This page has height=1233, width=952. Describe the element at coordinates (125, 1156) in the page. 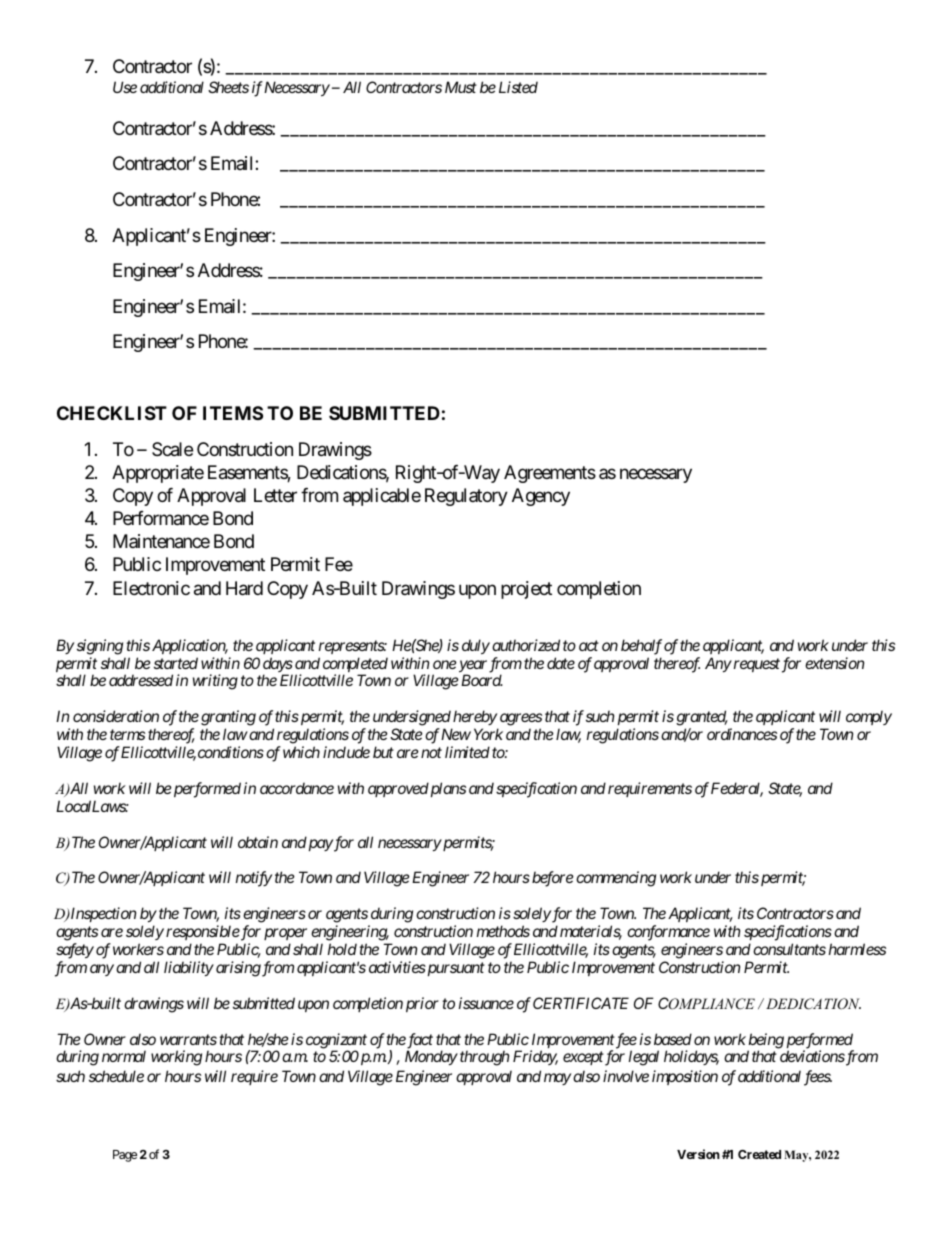

I see `Page` at that location.
